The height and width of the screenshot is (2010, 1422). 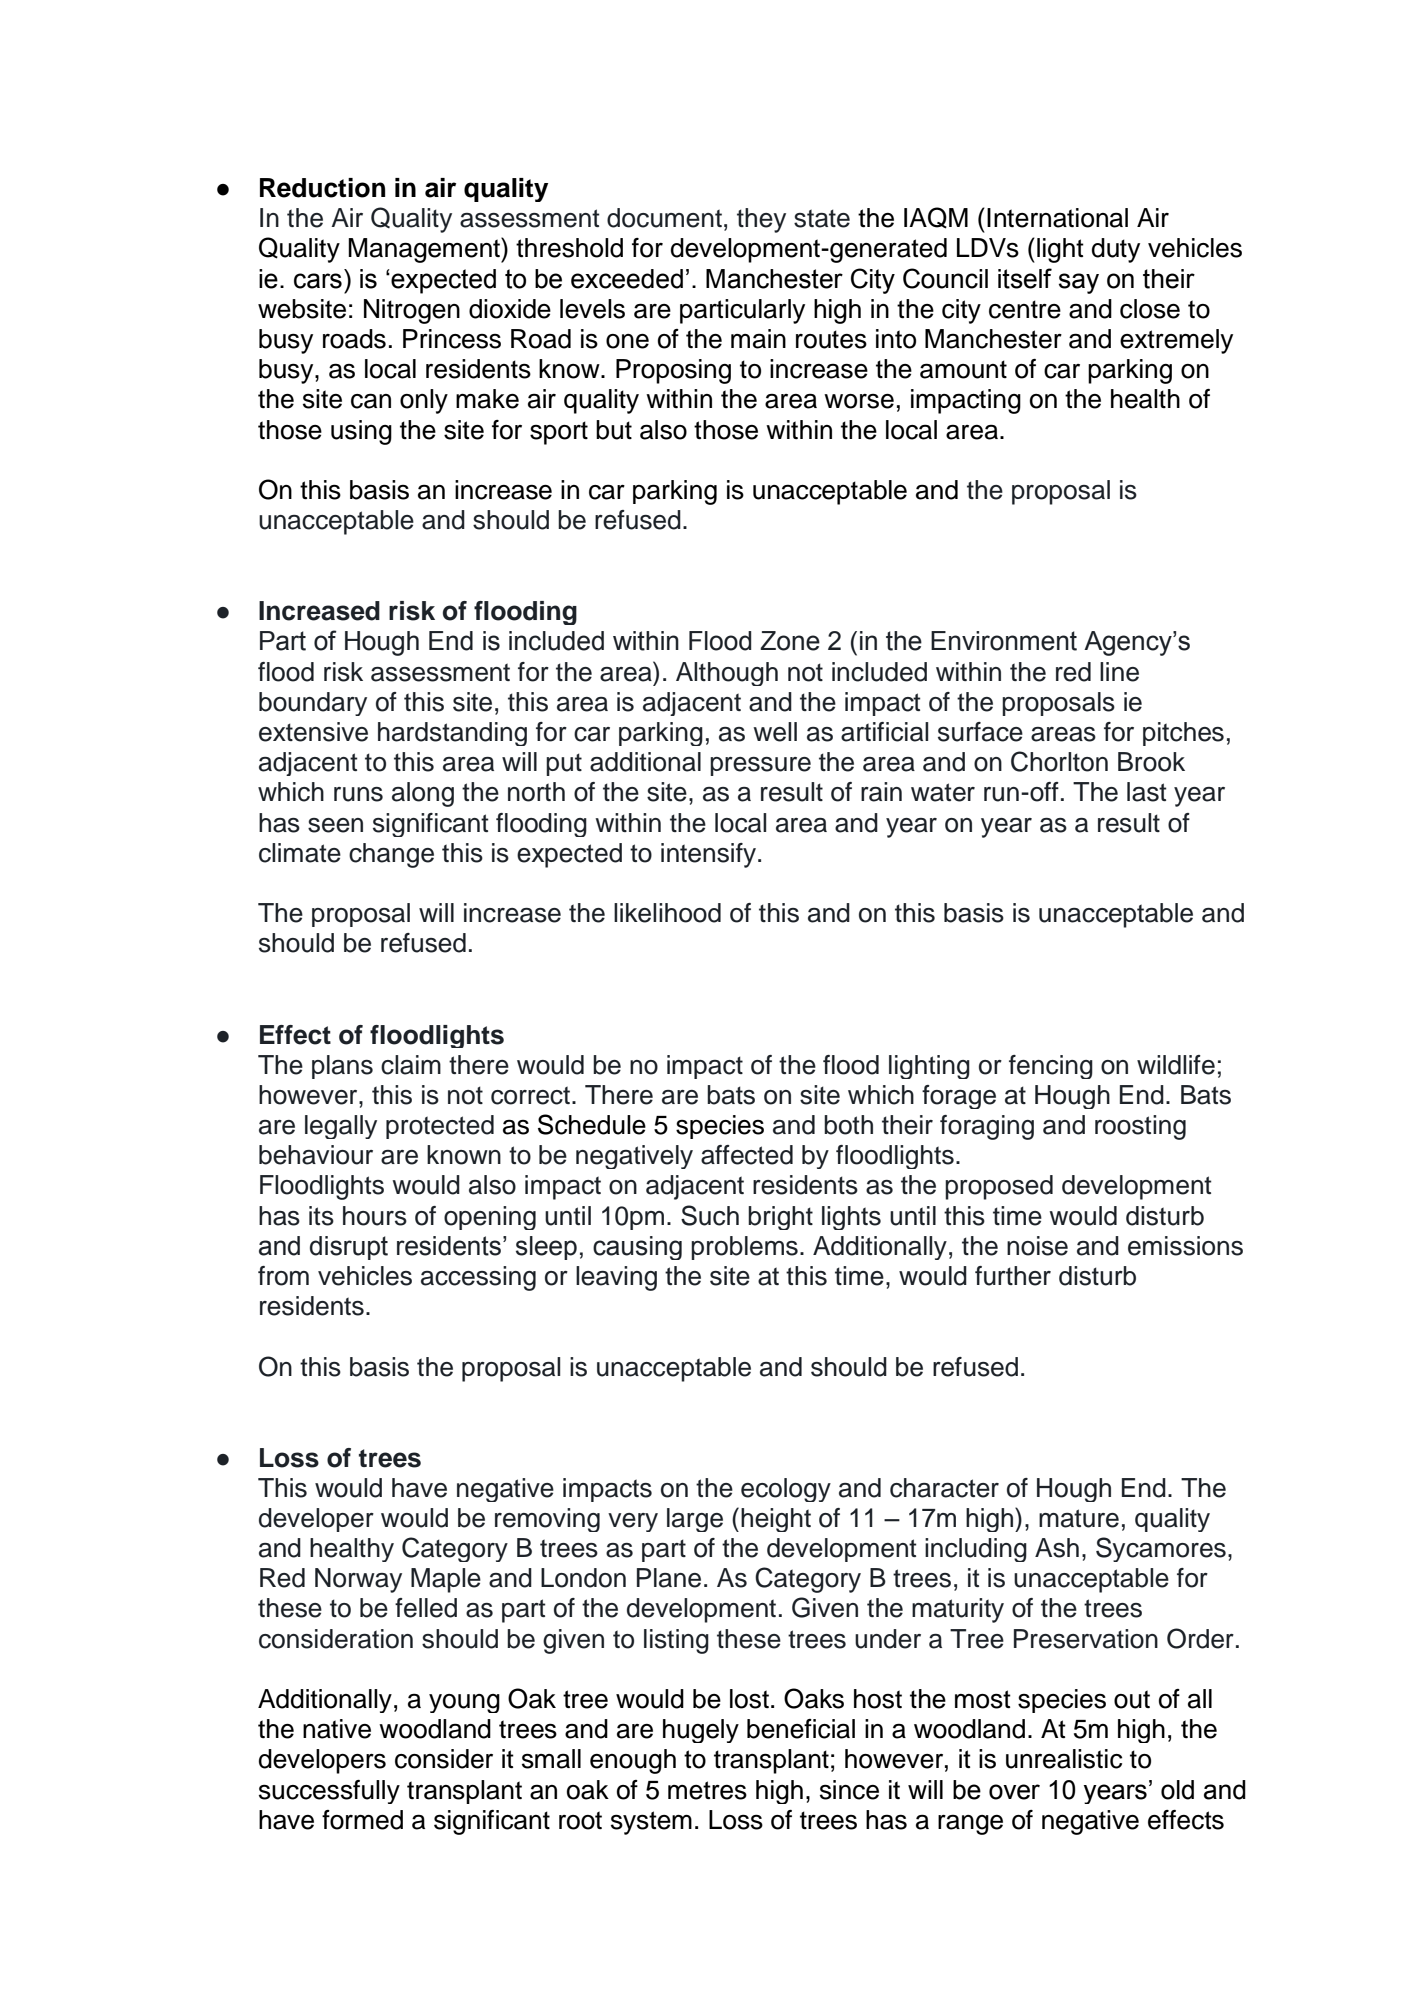 What do you see at coordinates (1037, 1246) in the screenshot?
I see `noise` at bounding box center [1037, 1246].
